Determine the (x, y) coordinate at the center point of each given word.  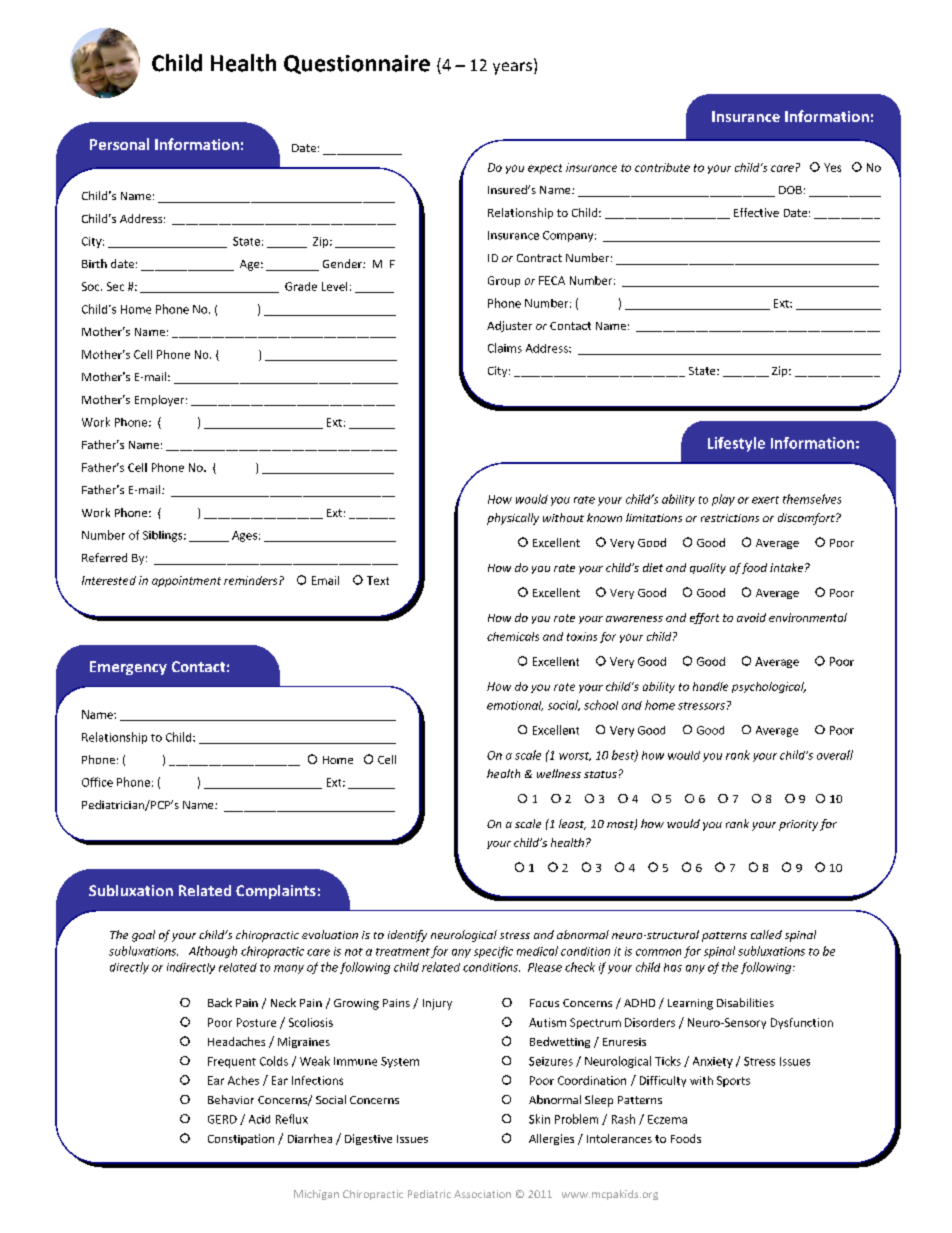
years (514, 68)
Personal (119, 144)
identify (407, 936)
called (766, 934)
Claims (505, 348)
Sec (115, 286)
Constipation (241, 1139)
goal (143, 936)
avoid (751, 617)
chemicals (513, 636)
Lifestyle (736, 444)
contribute (662, 167)
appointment (186, 581)
